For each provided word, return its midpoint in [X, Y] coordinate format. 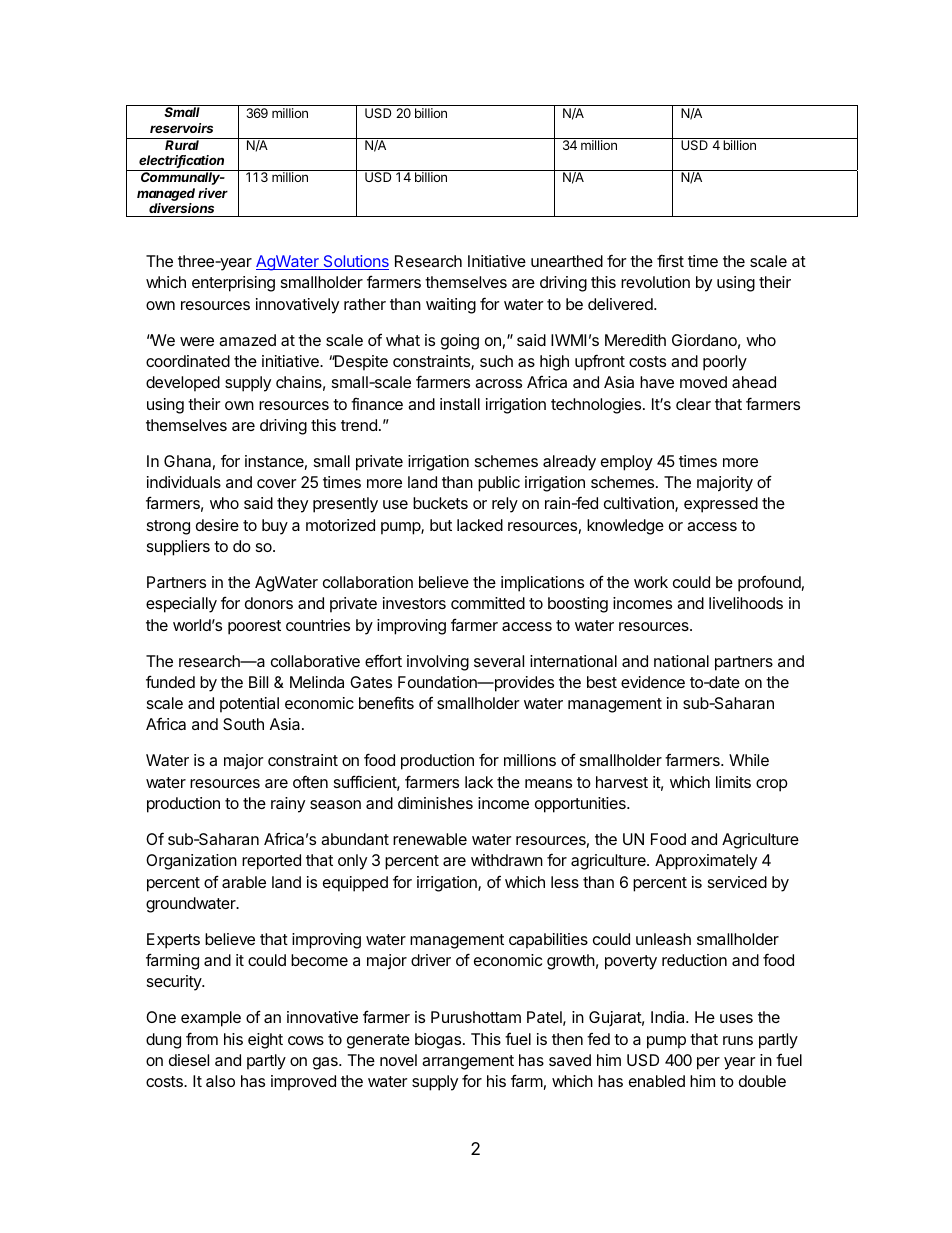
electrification [181, 161]
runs [738, 1040]
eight [265, 1041]
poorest [254, 627]
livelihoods [746, 603]
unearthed [567, 261]
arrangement [468, 1062]
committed [488, 603]
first [670, 260]
